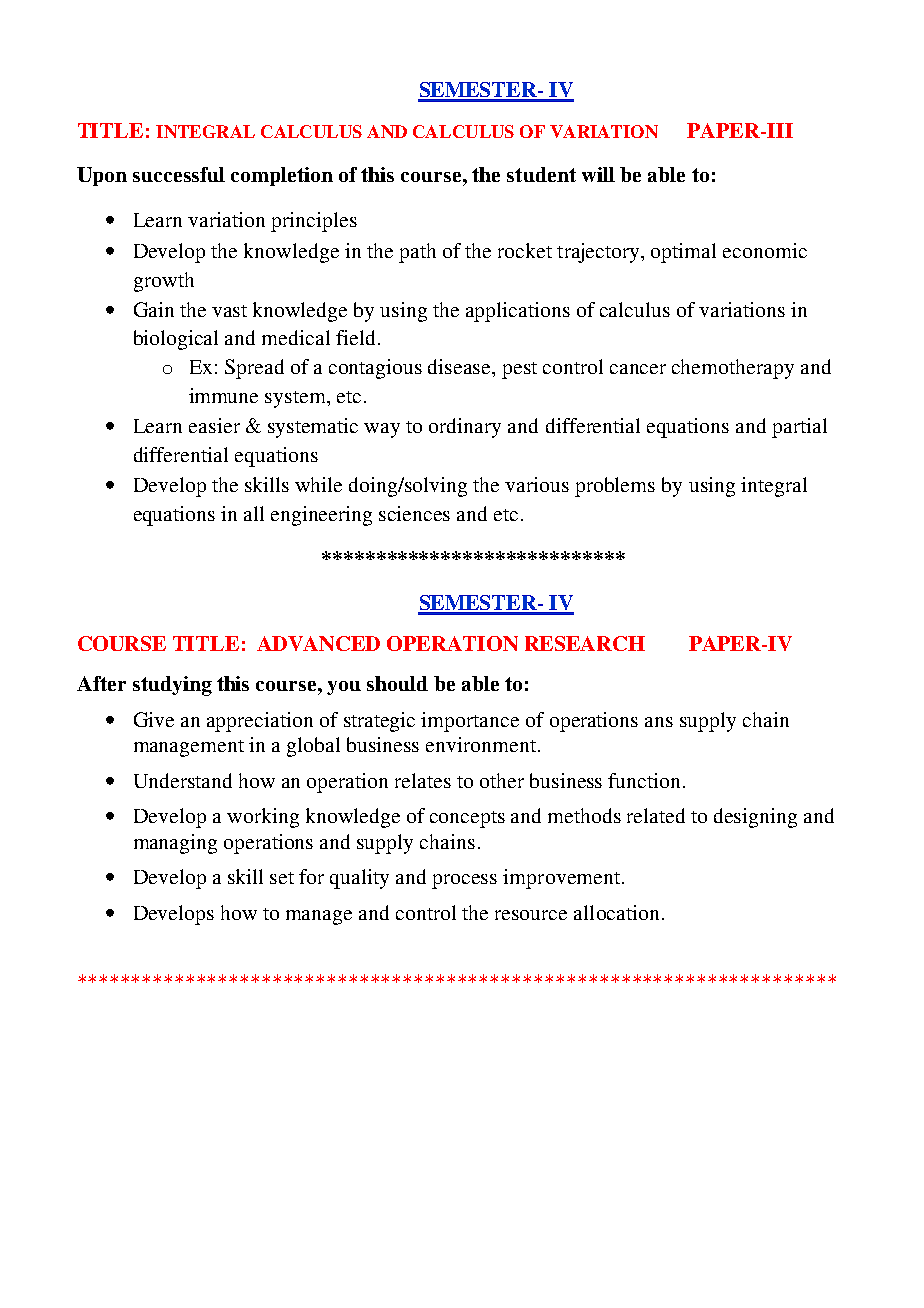 This image has width=924, height=1308. What do you see at coordinates (683, 253) in the image?
I see `optimal` at bounding box center [683, 253].
